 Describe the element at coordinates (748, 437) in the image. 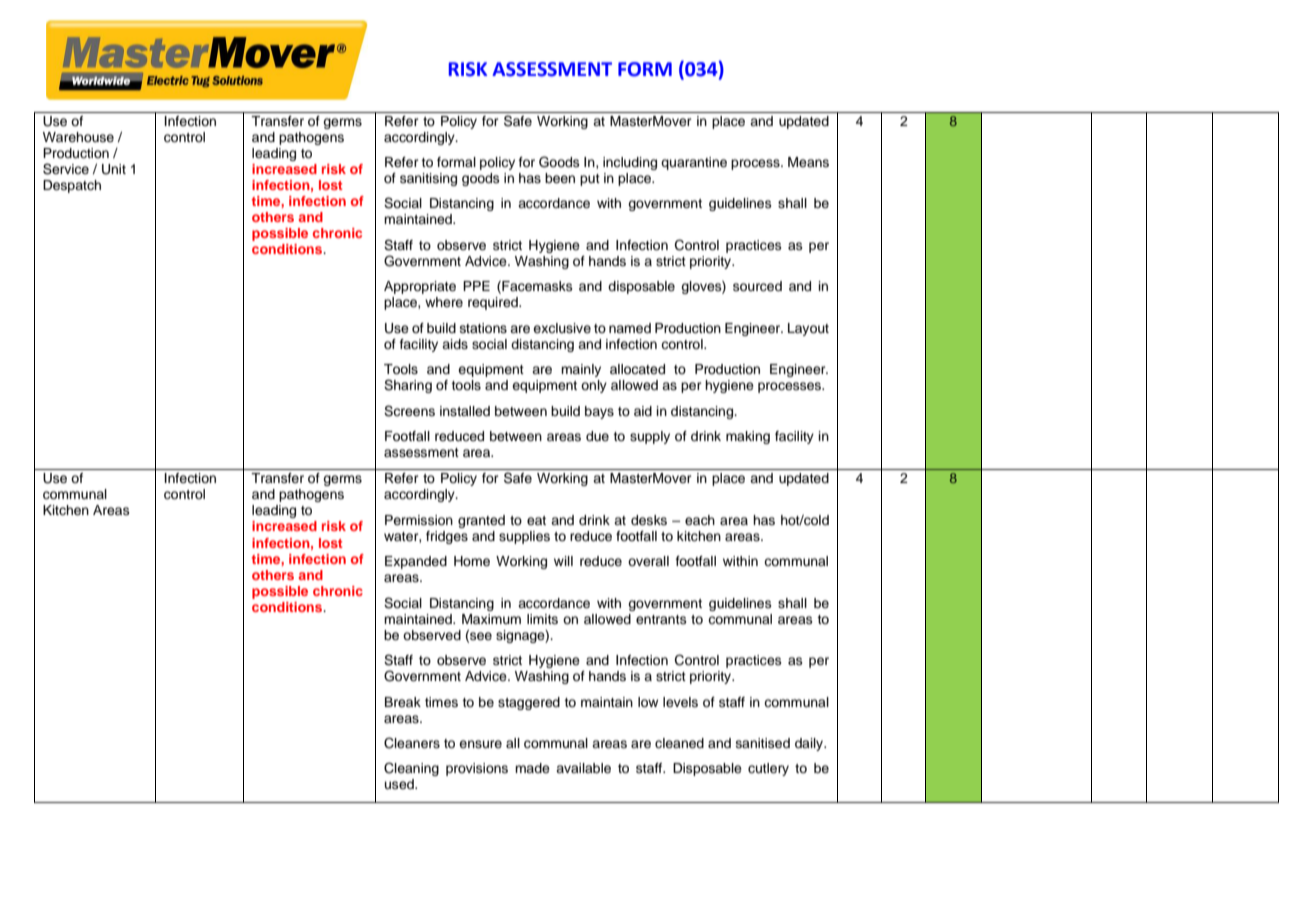

I see `making` at that location.
